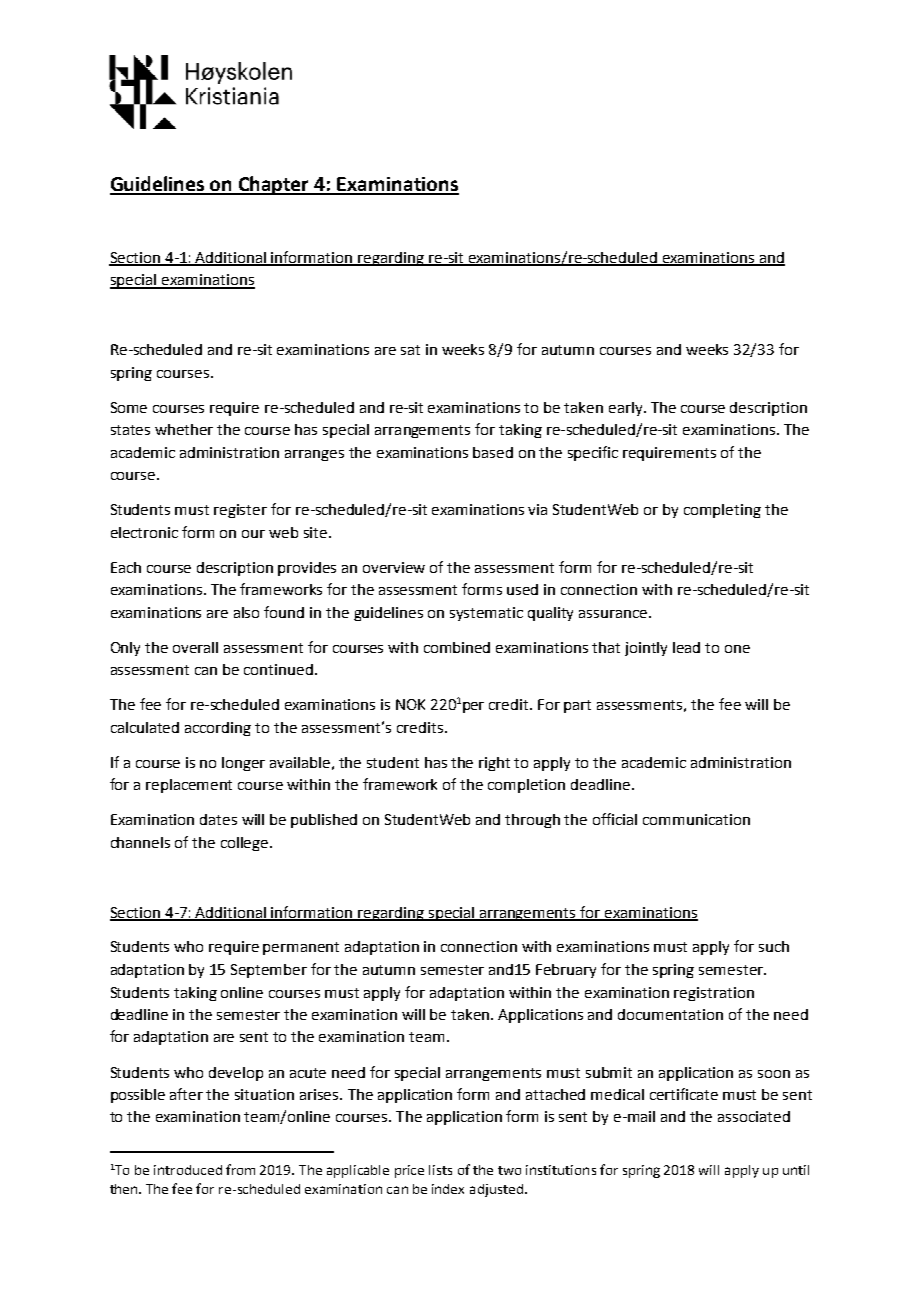  I want to click on introduced, so click(188, 1170).
